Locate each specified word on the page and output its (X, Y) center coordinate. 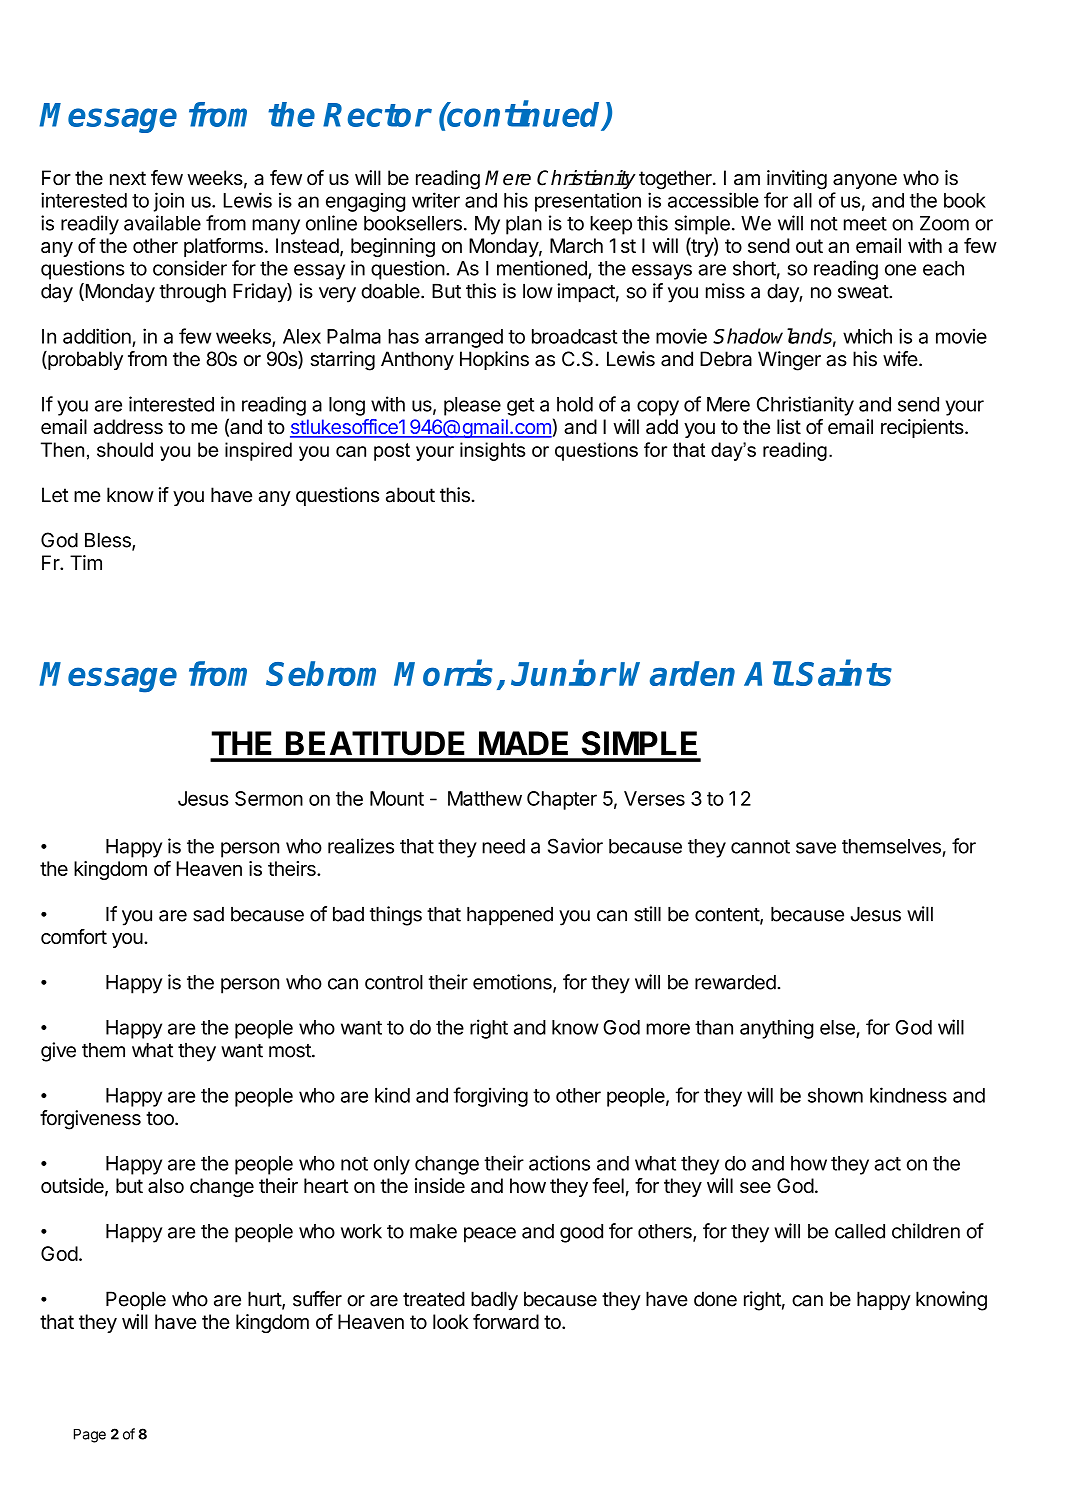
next (128, 178)
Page (90, 1436)
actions (559, 1163)
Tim (86, 562)
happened (510, 916)
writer (436, 200)
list (789, 426)
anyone (865, 181)
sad (208, 914)
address (128, 426)
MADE (523, 743)
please (472, 406)
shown (835, 1095)
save (816, 848)
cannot (760, 847)
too (161, 1118)
